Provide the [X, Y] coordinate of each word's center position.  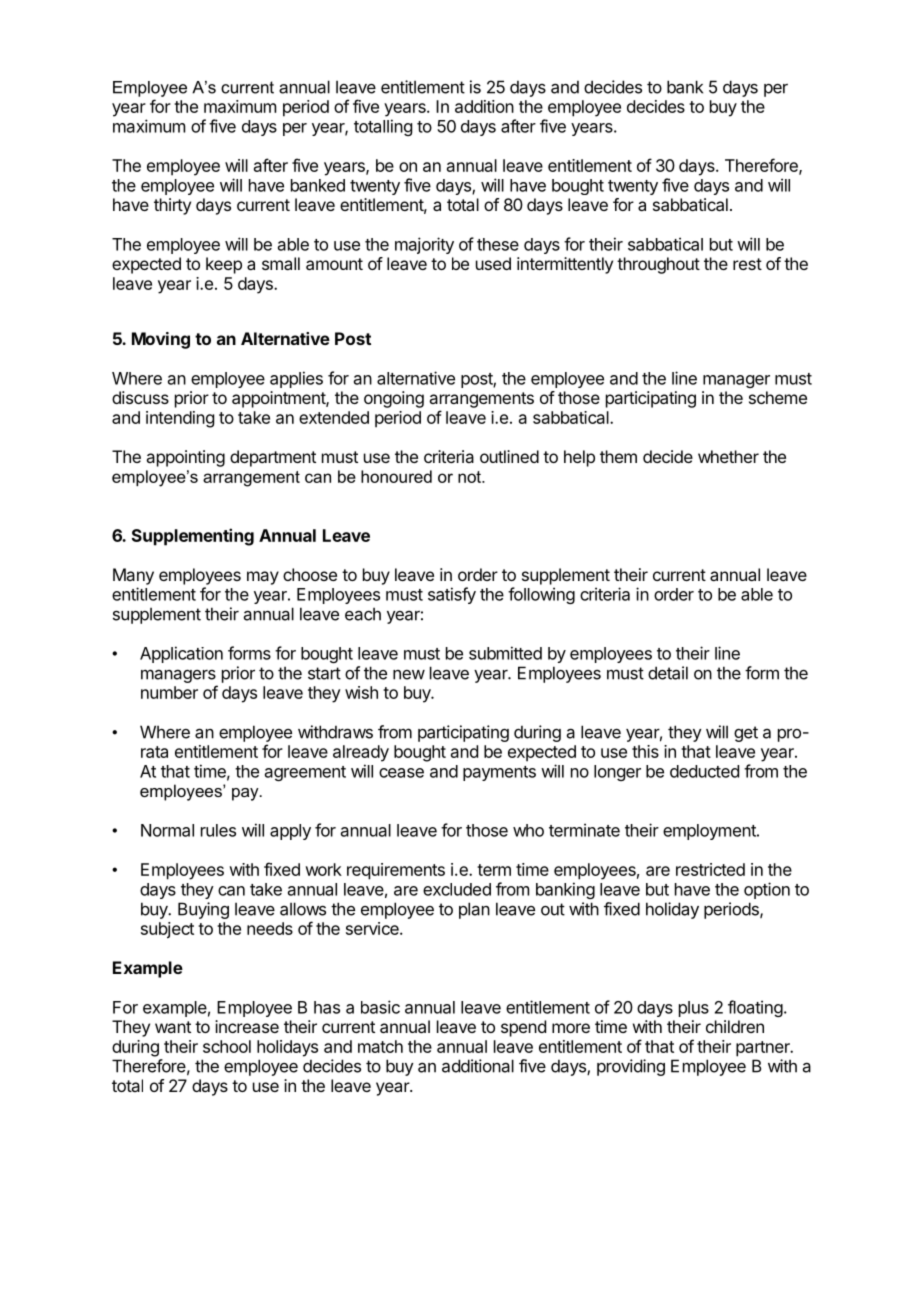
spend [523, 1028]
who [528, 830]
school [227, 1046]
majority [424, 245]
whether [728, 456]
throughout [658, 265]
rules [218, 830]
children [735, 1026]
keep [224, 265]
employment [710, 832]
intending [180, 419]
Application [181, 654]
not [470, 477]
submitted [505, 653]
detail [668, 673]
